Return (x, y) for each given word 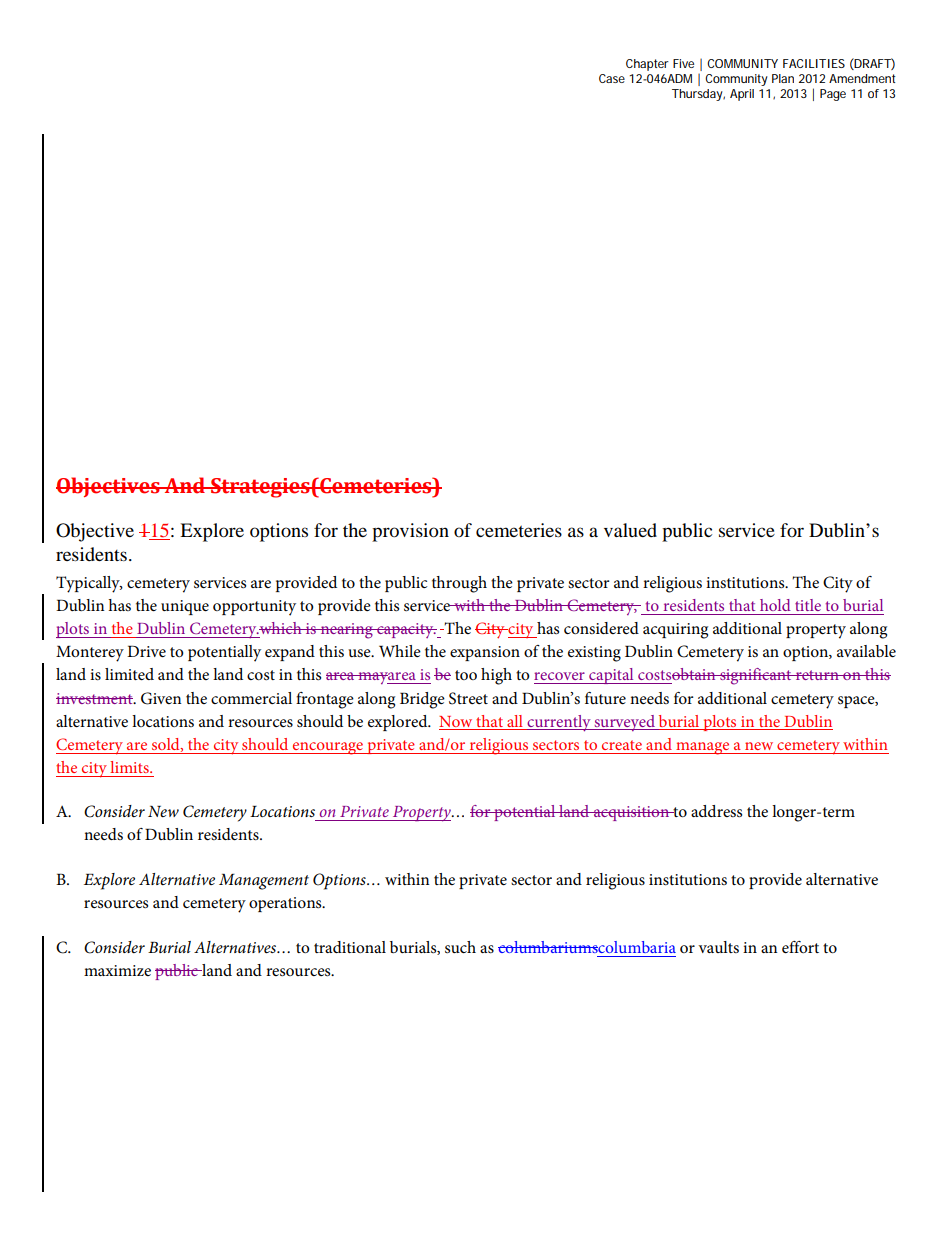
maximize (117, 970)
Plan (783, 78)
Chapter (647, 65)
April (742, 95)
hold (775, 605)
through (459, 584)
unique (185, 607)
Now (455, 721)
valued (630, 530)
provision (410, 532)
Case (612, 78)
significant (756, 676)
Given (161, 698)
